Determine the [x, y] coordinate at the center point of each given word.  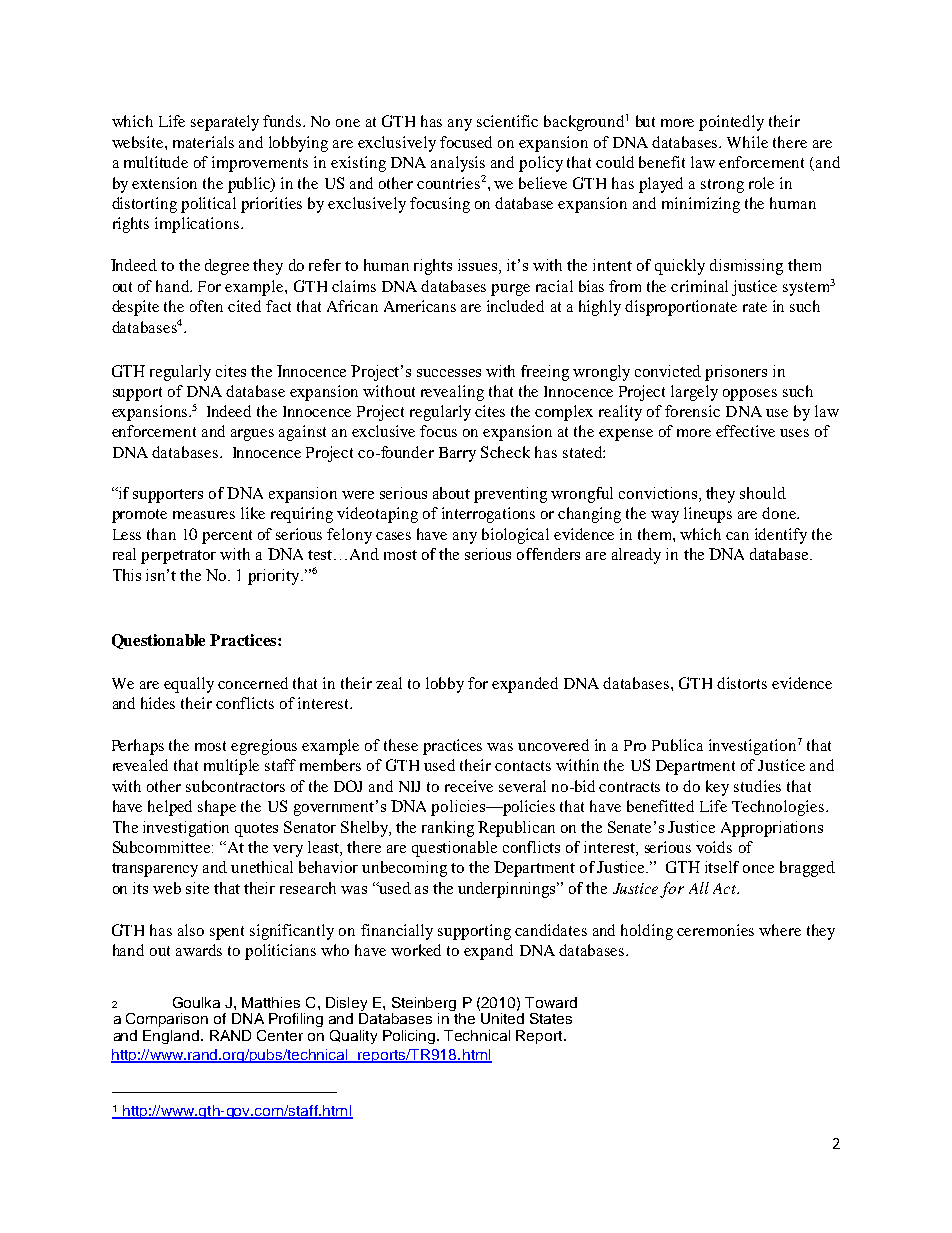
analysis [458, 164]
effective [745, 431]
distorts [742, 683]
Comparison [167, 1020]
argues [252, 435]
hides [158, 703]
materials [203, 142]
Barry [457, 454]
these [401, 745]
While [747, 142]
